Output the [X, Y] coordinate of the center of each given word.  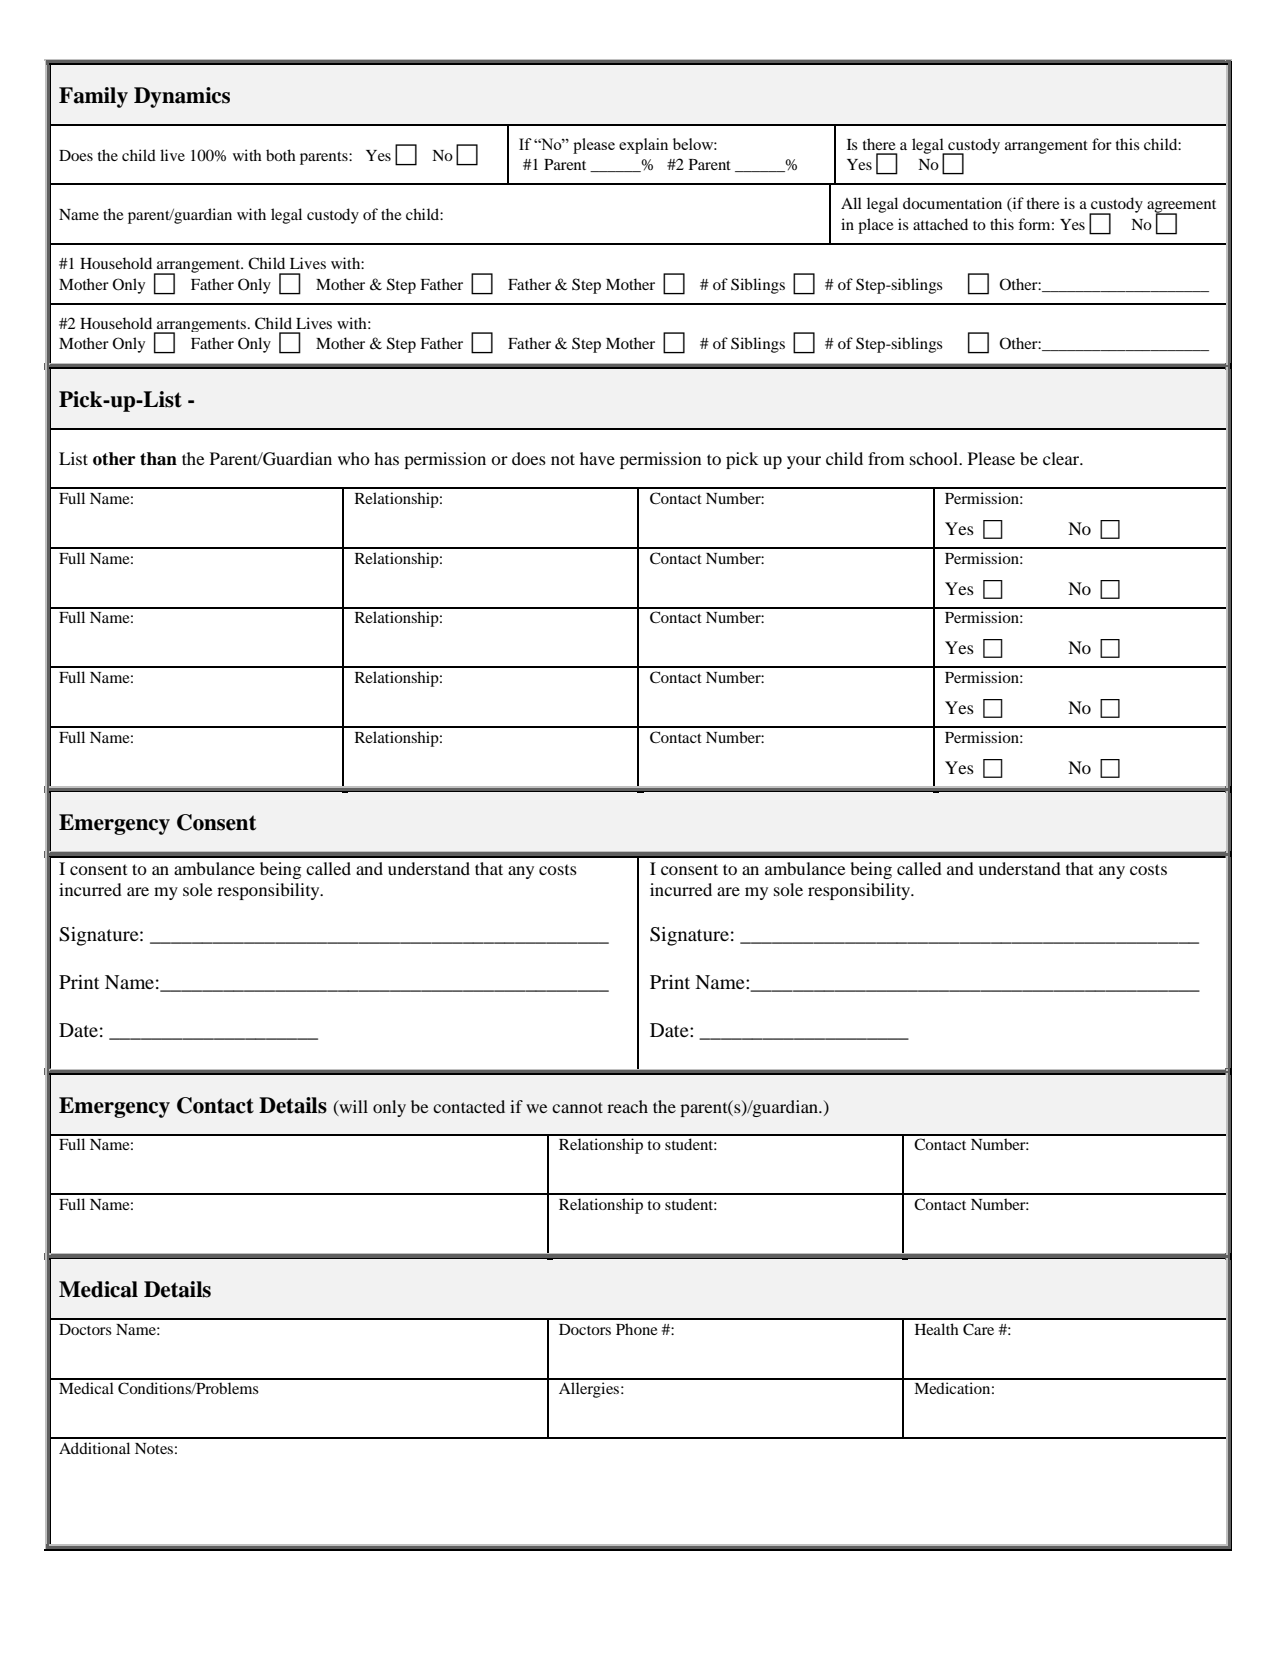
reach [627, 1106]
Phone [637, 1329]
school [935, 458]
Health [937, 1329]
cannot [577, 1107]
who [354, 458]
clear [1062, 458]
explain [643, 146]
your [804, 462]
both [281, 155]
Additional [94, 1448]
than [158, 459]
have [597, 458]
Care [978, 1329]
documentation [952, 203]
